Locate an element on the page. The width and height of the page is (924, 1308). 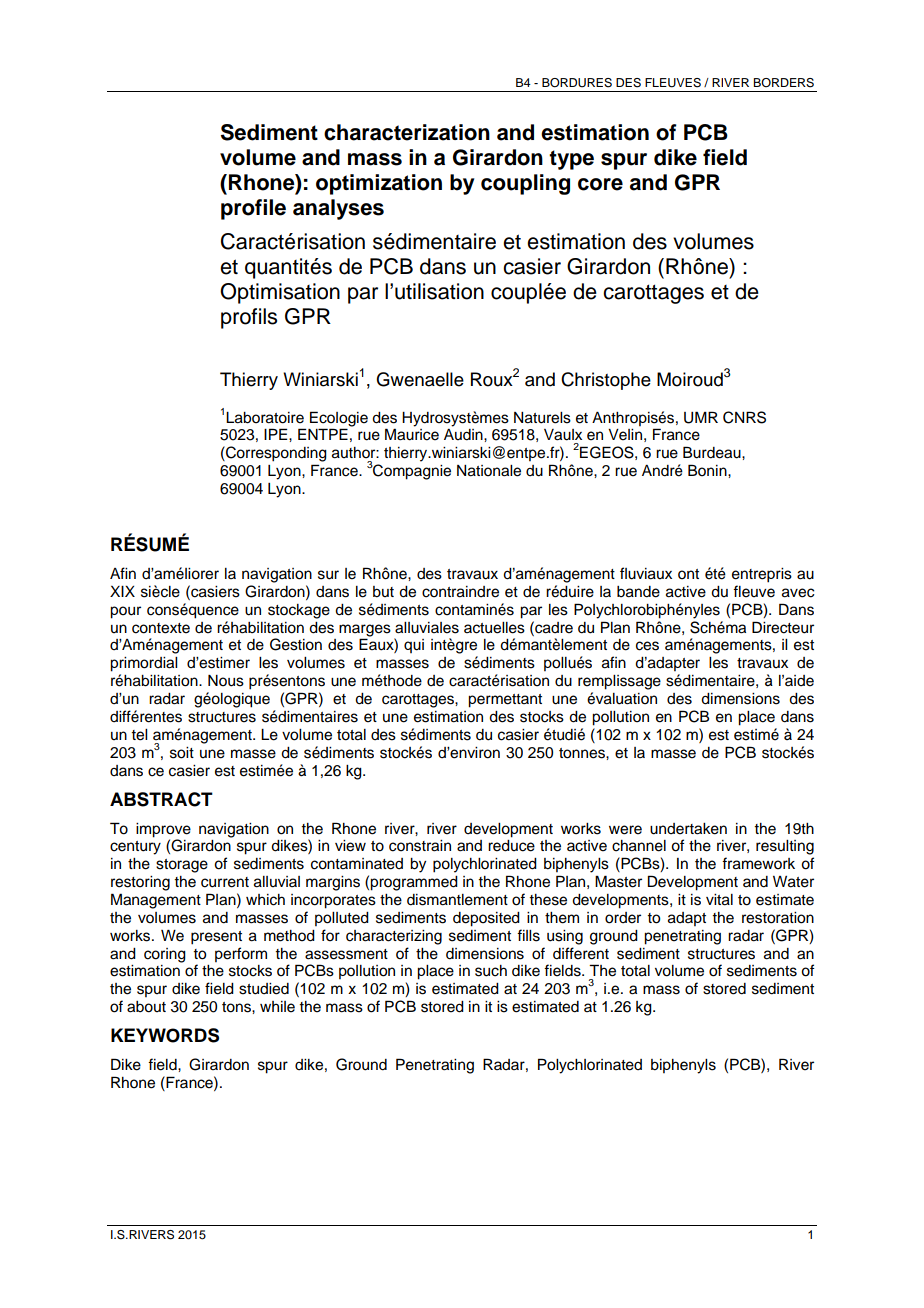
core is located at coordinates (600, 184).
